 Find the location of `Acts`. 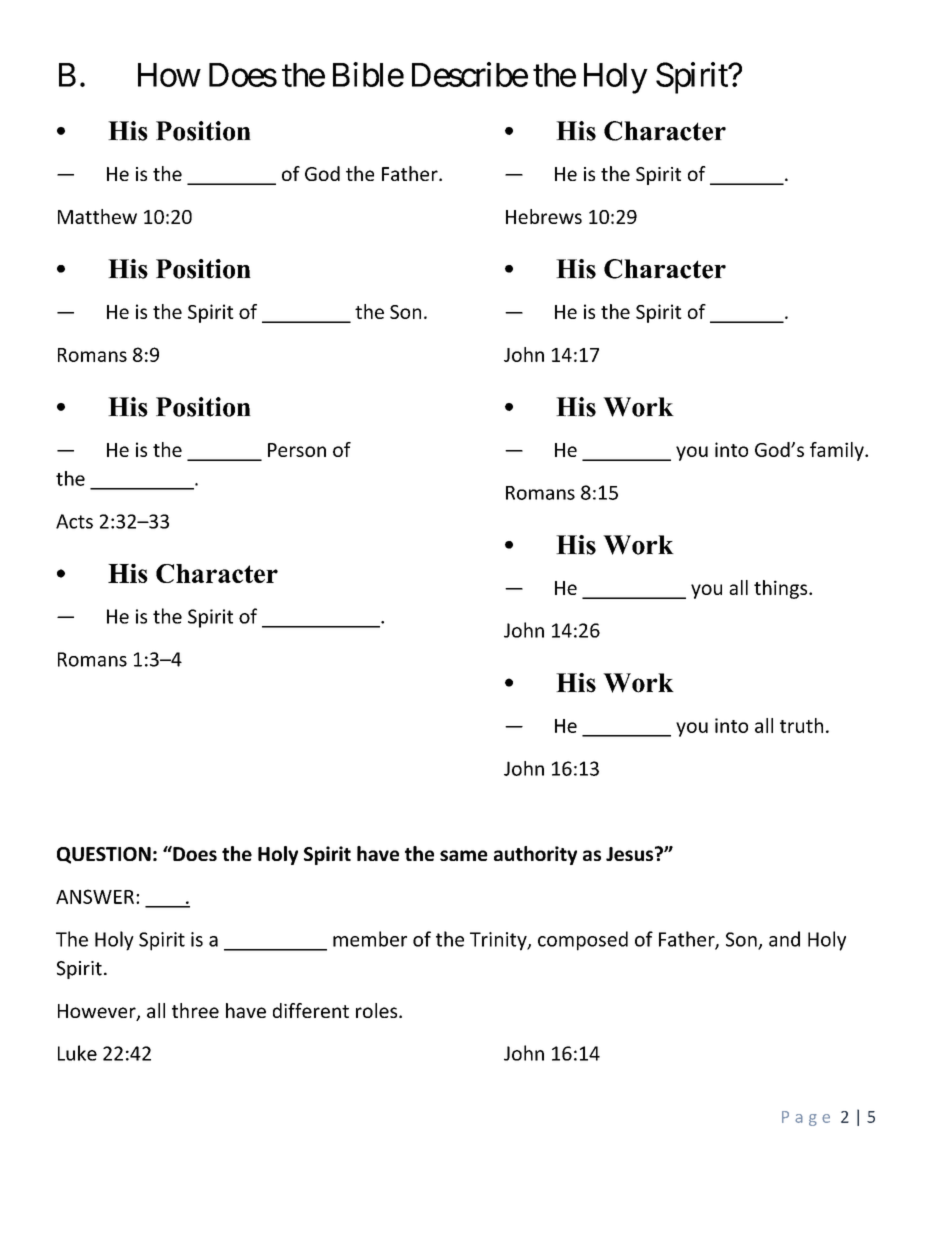

Acts is located at coordinates (74, 521).
